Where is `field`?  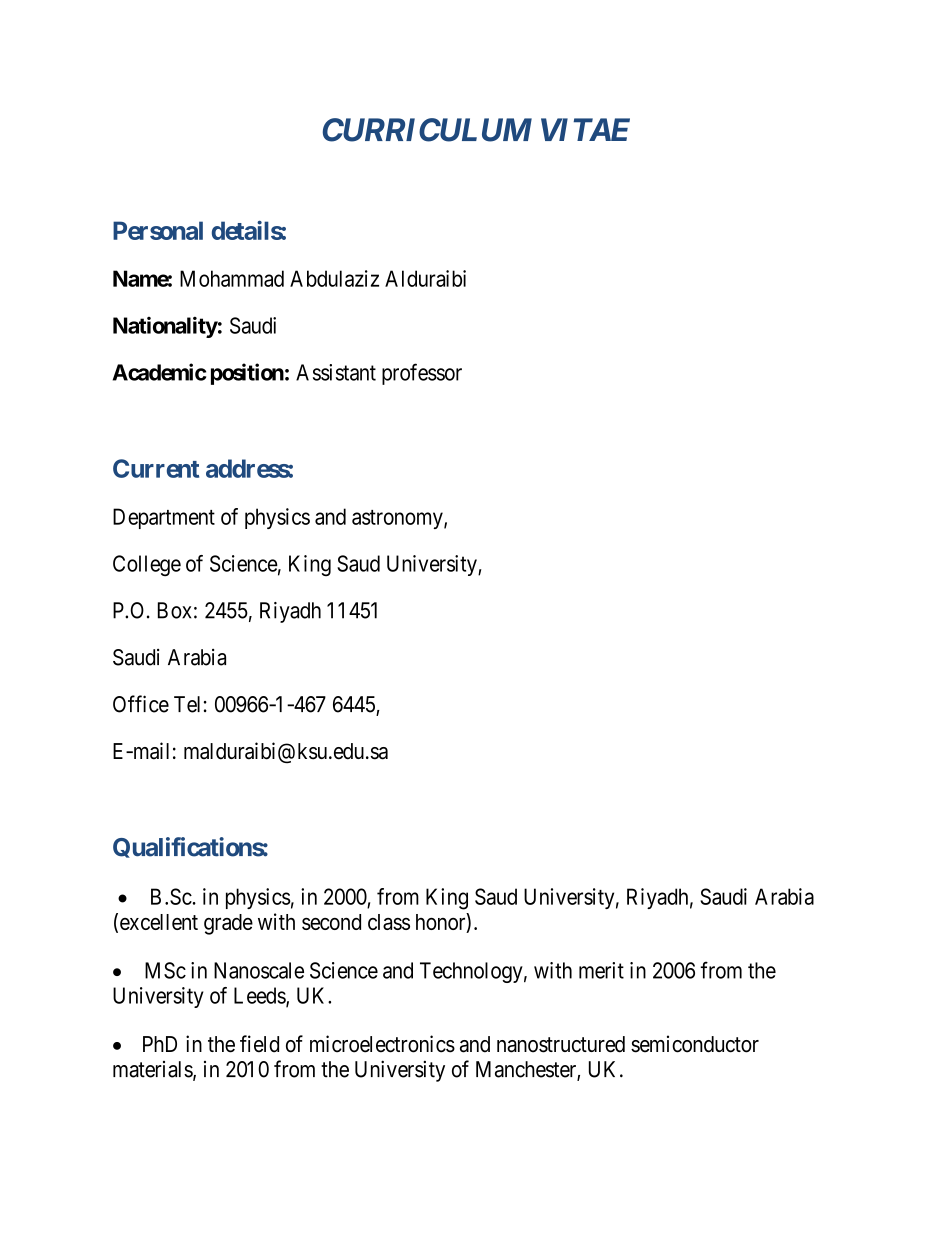 field is located at coordinates (259, 1044).
